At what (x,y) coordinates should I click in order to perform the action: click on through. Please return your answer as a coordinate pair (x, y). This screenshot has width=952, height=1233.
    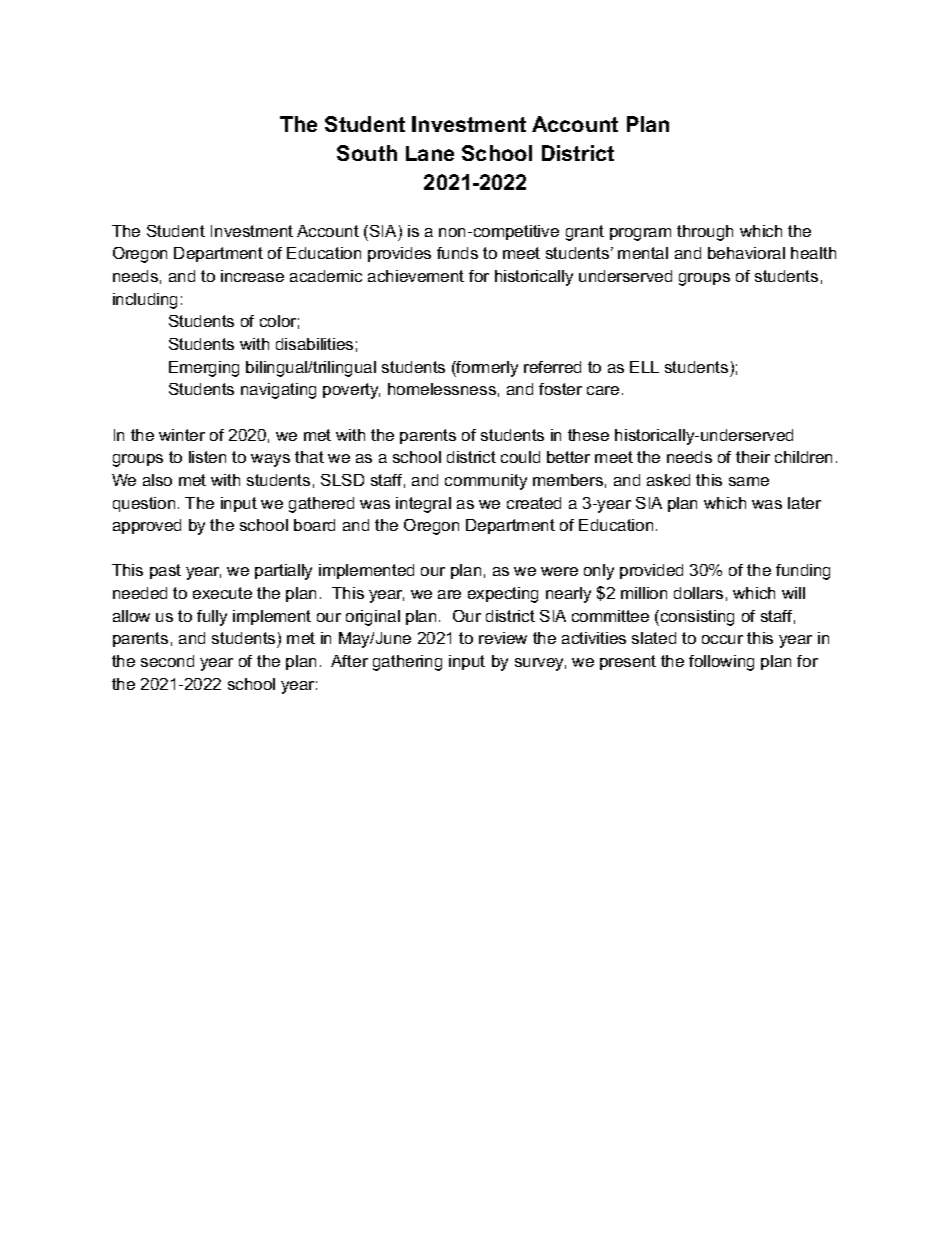
    Looking at the image, I should click on (705, 233).
